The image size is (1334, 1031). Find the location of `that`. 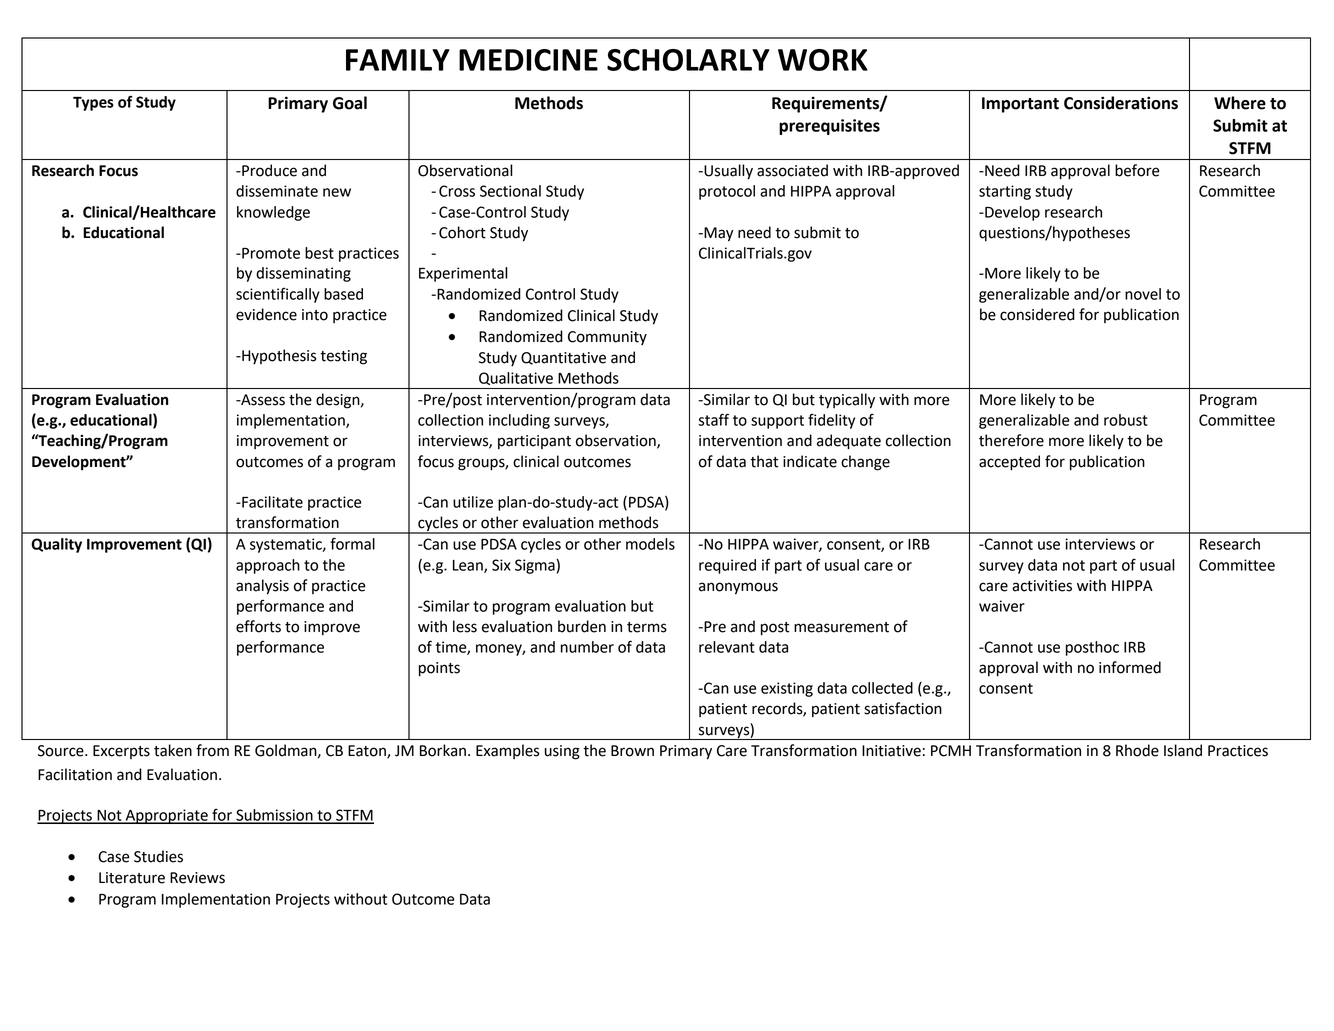

that is located at coordinates (764, 461).
